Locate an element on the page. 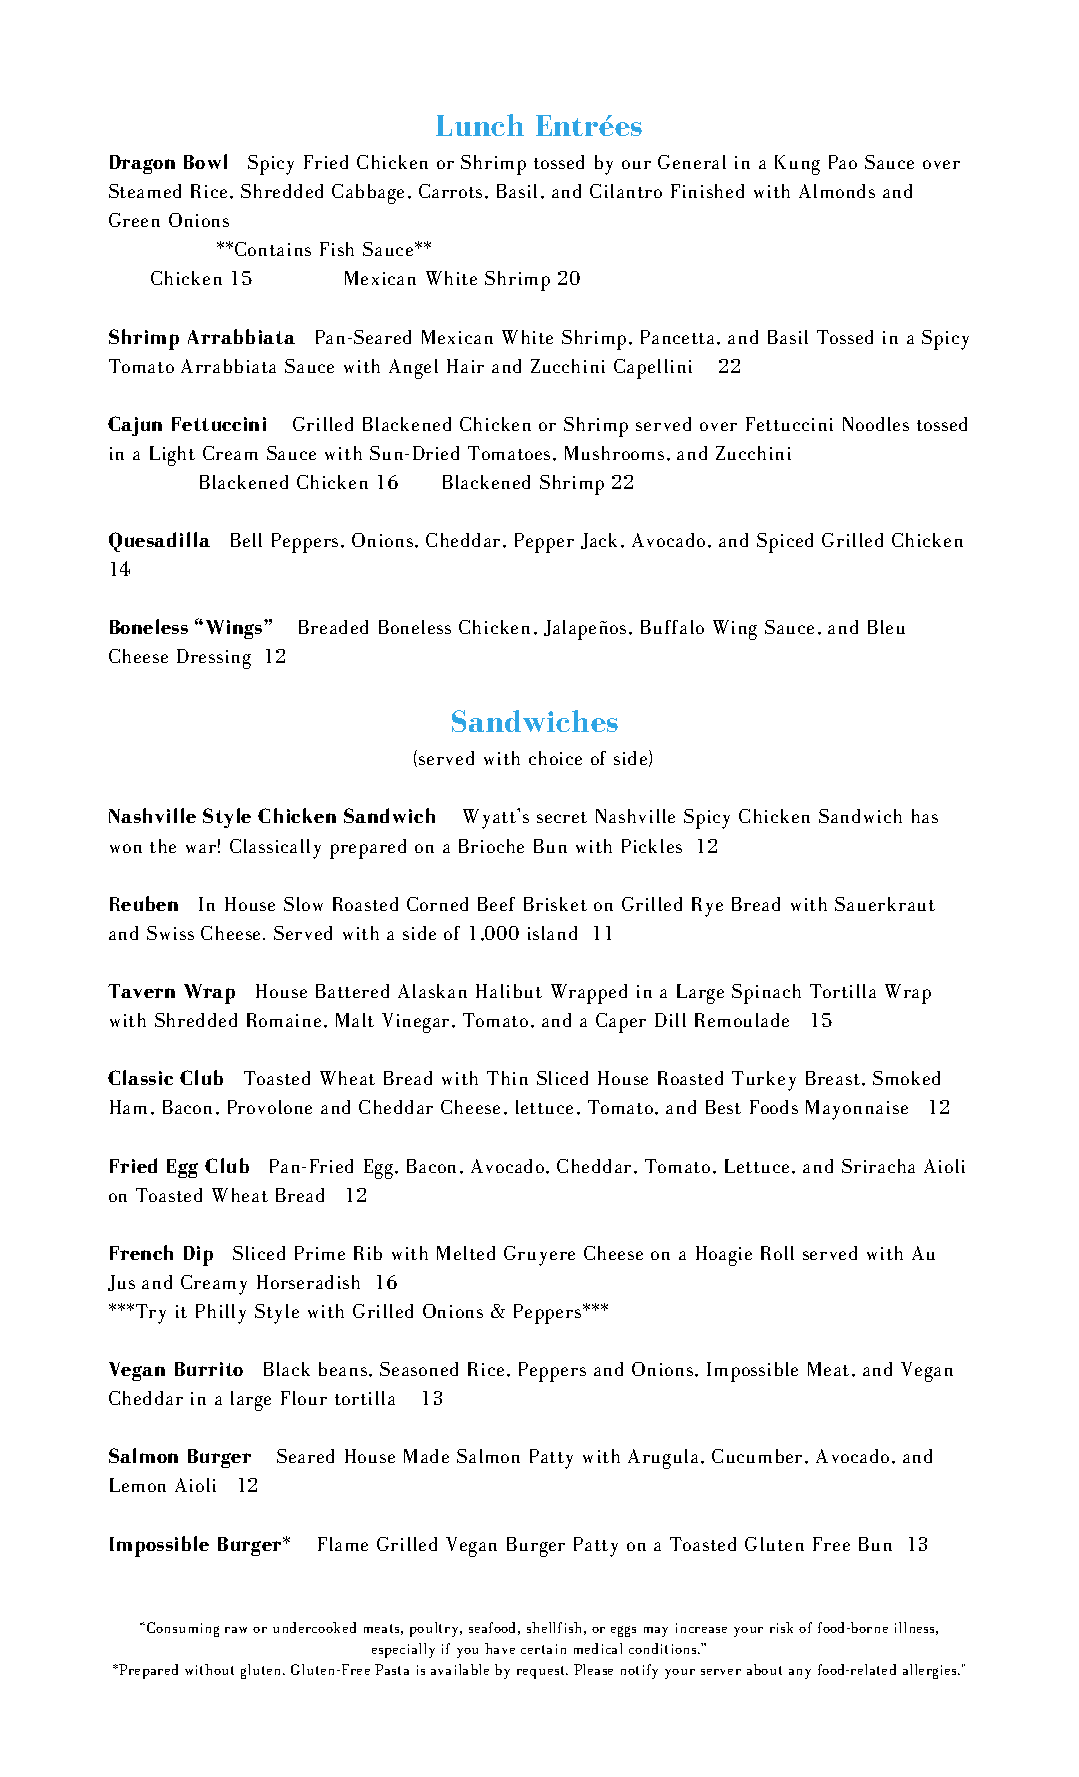  certain is located at coordinates (543, 1649).
